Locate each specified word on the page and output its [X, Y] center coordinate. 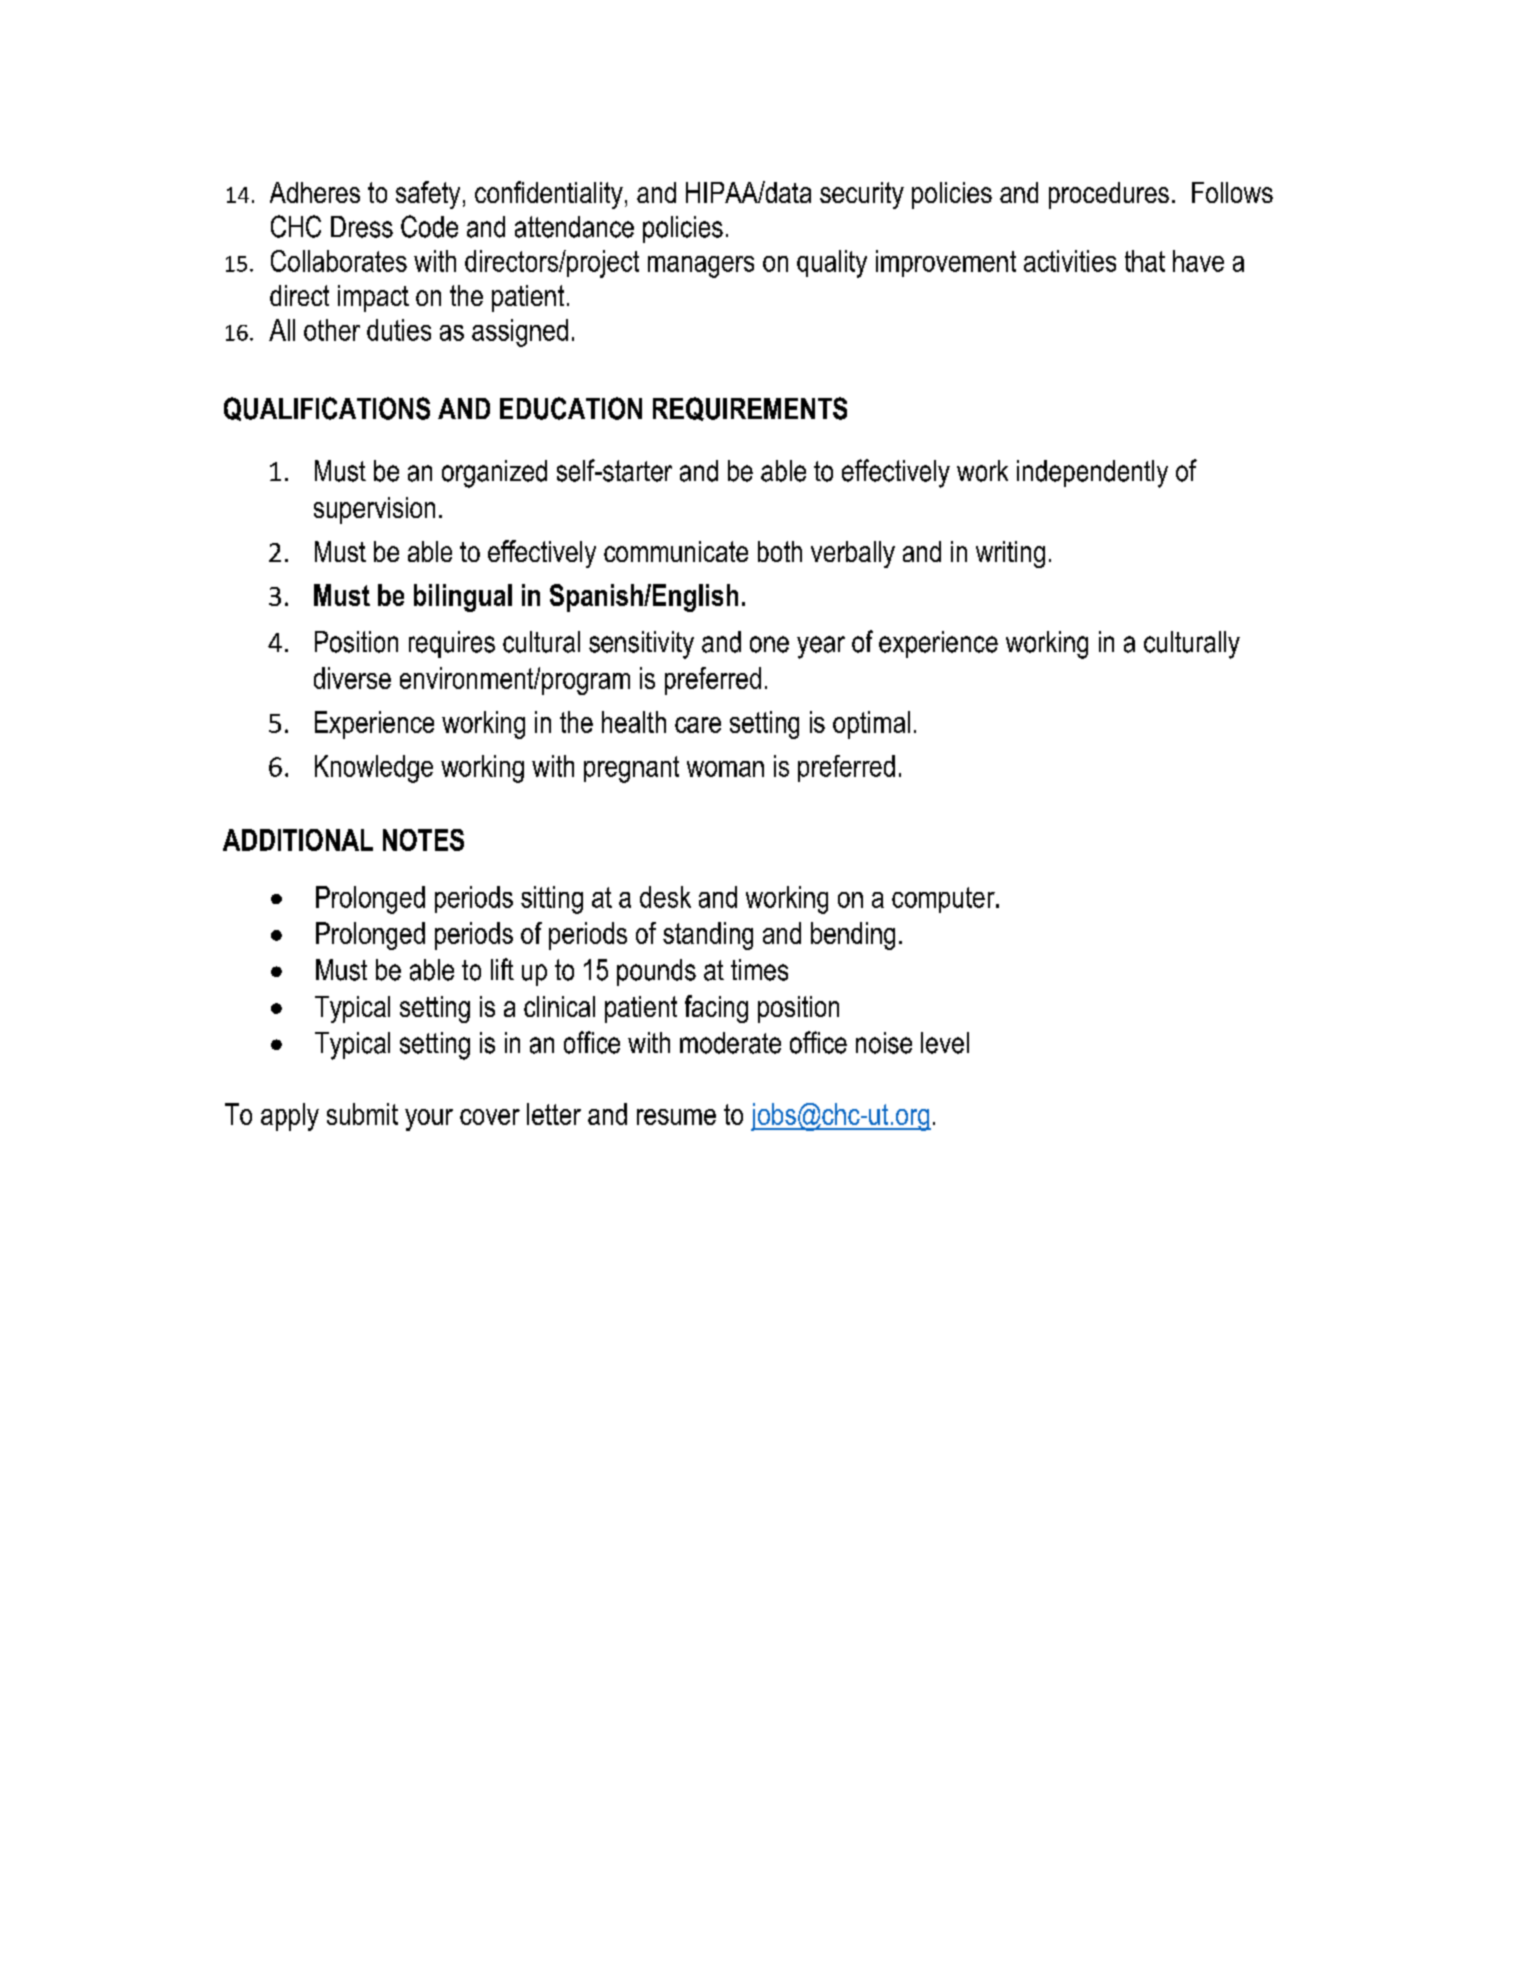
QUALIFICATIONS [327, 409]
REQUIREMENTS [750, 409]
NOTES [423, 840]
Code [429, 226]
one [769, 644]
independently [1092, 474]
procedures [1109, 195]
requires [452, 644]
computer [944, 900]
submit [362, 1114]
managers [701, 267]
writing [1010, 554]
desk [665, 897]
